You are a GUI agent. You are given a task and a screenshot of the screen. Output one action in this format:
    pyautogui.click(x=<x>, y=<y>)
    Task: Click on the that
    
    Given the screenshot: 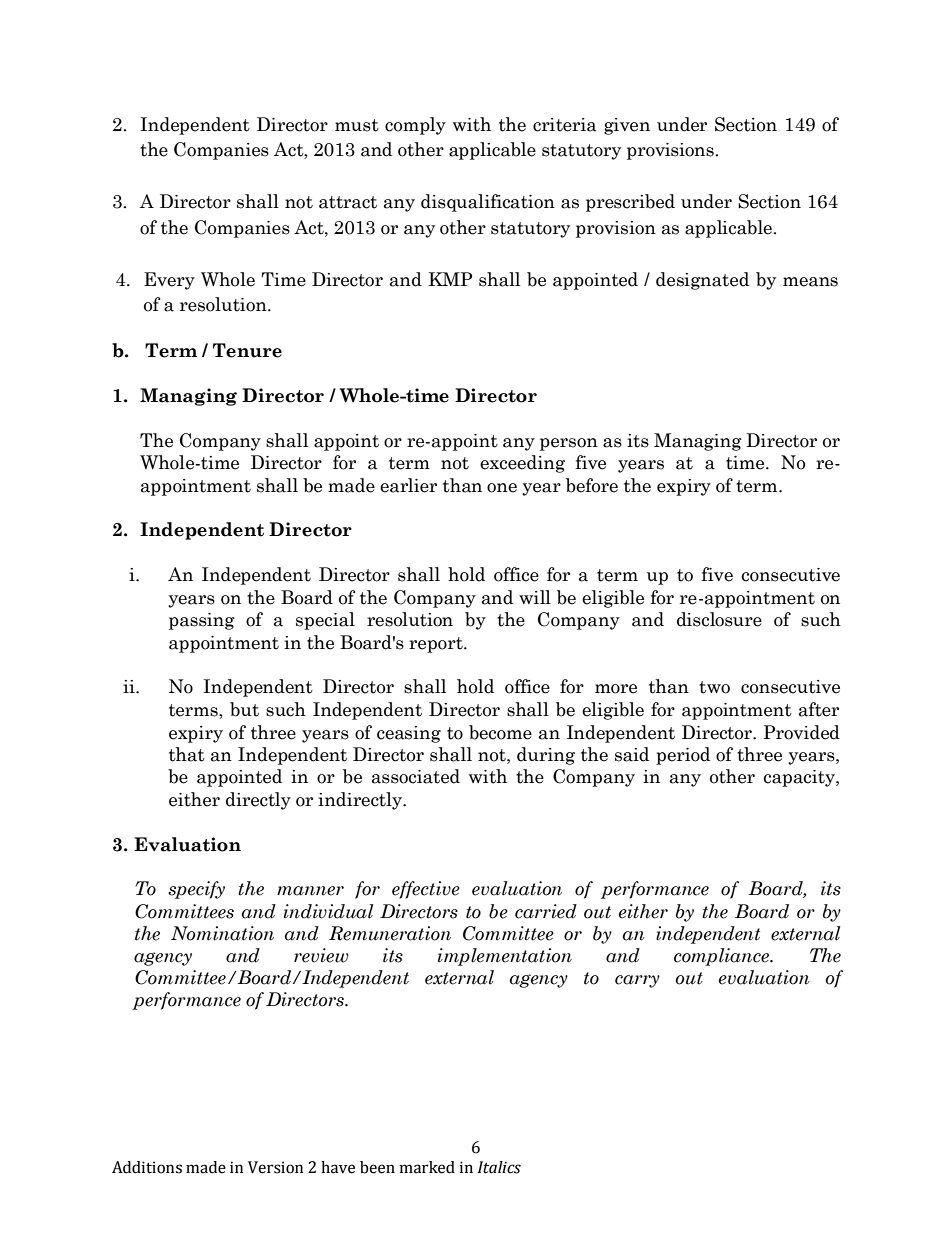 What is the action you would take?
    pyautogui.click(x=187, y=754)
